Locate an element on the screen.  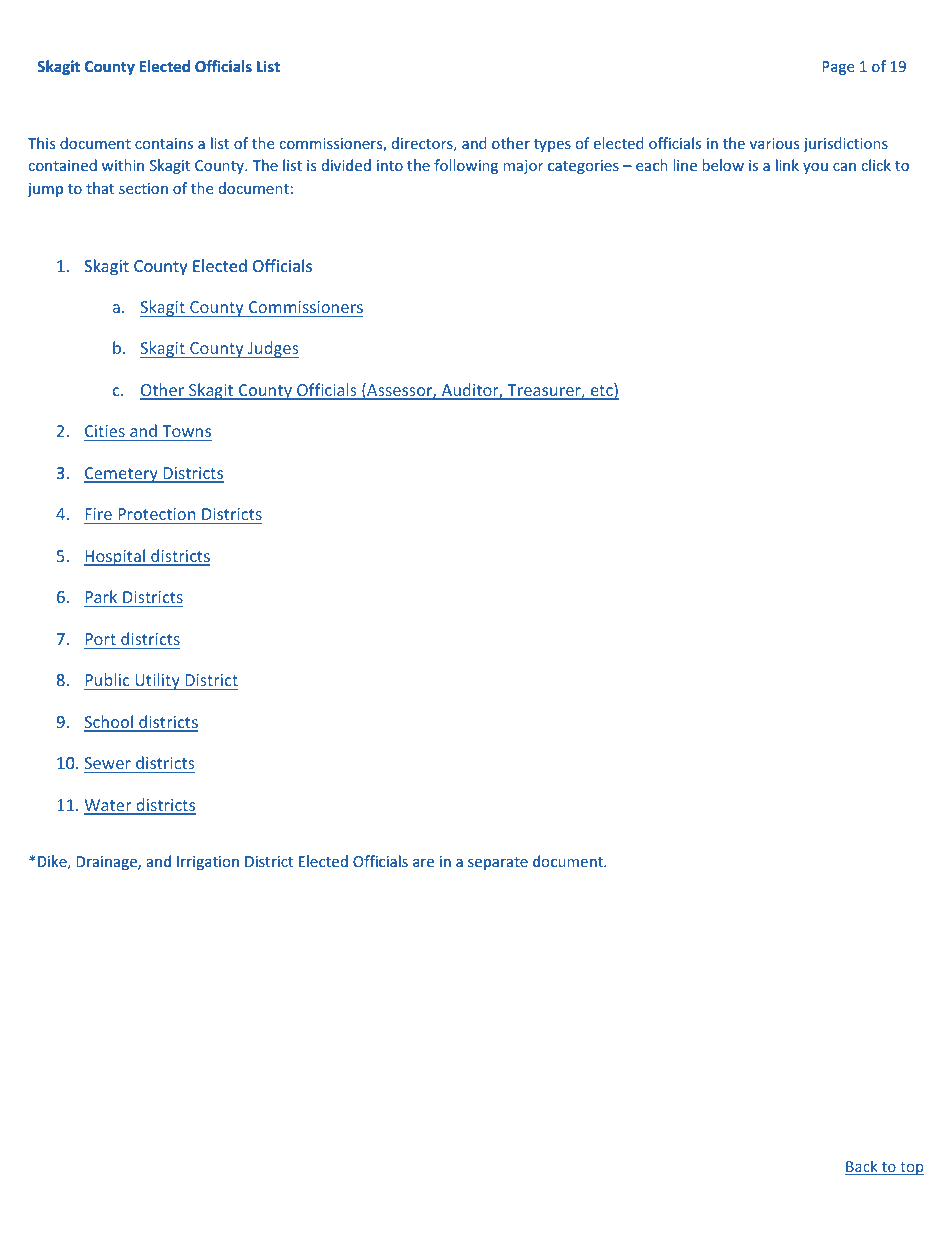
Back is located at coordinates (862, 1167).
